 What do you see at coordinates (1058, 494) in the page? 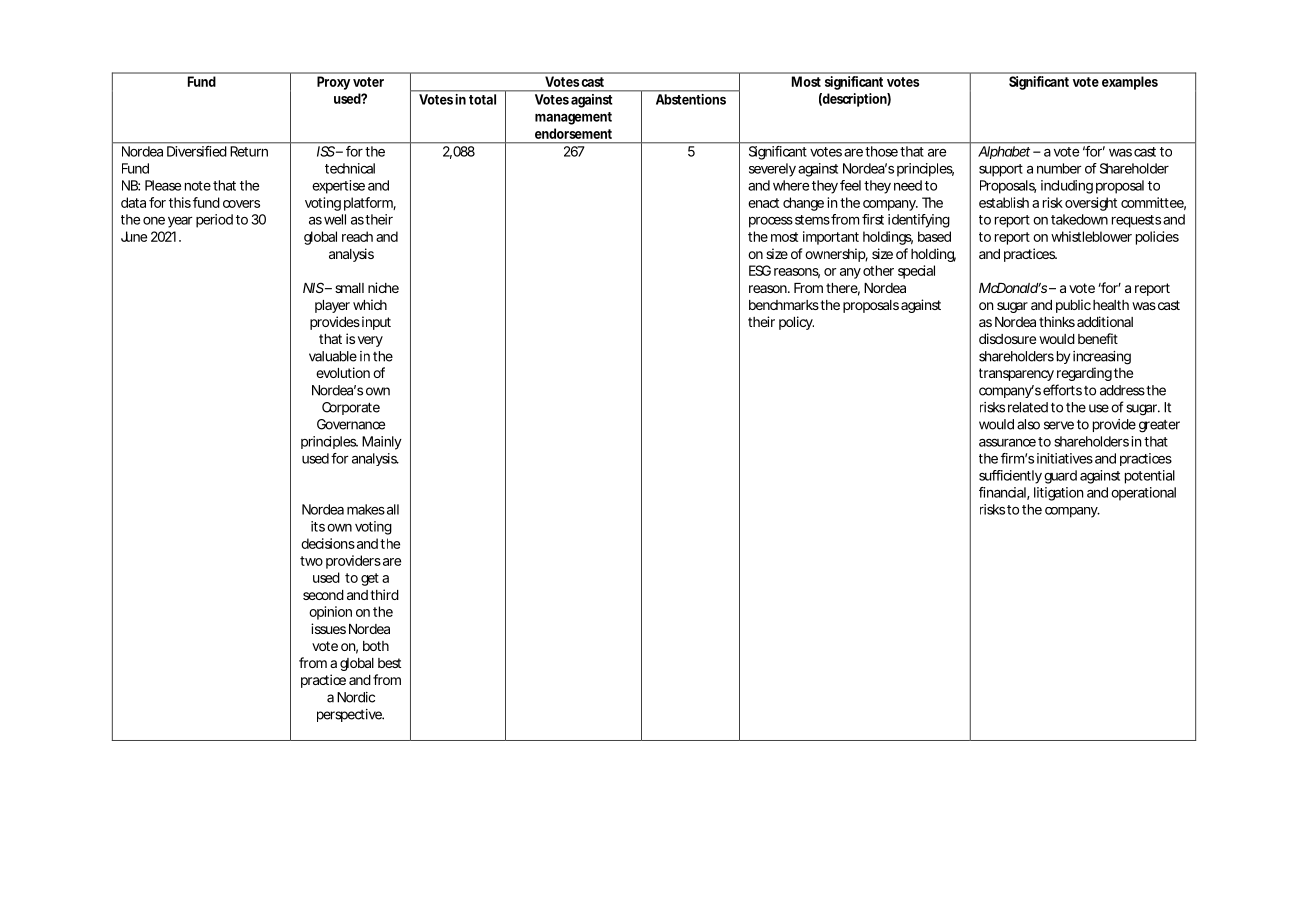
I see `litigation` at bounding box center [1058, 494].
